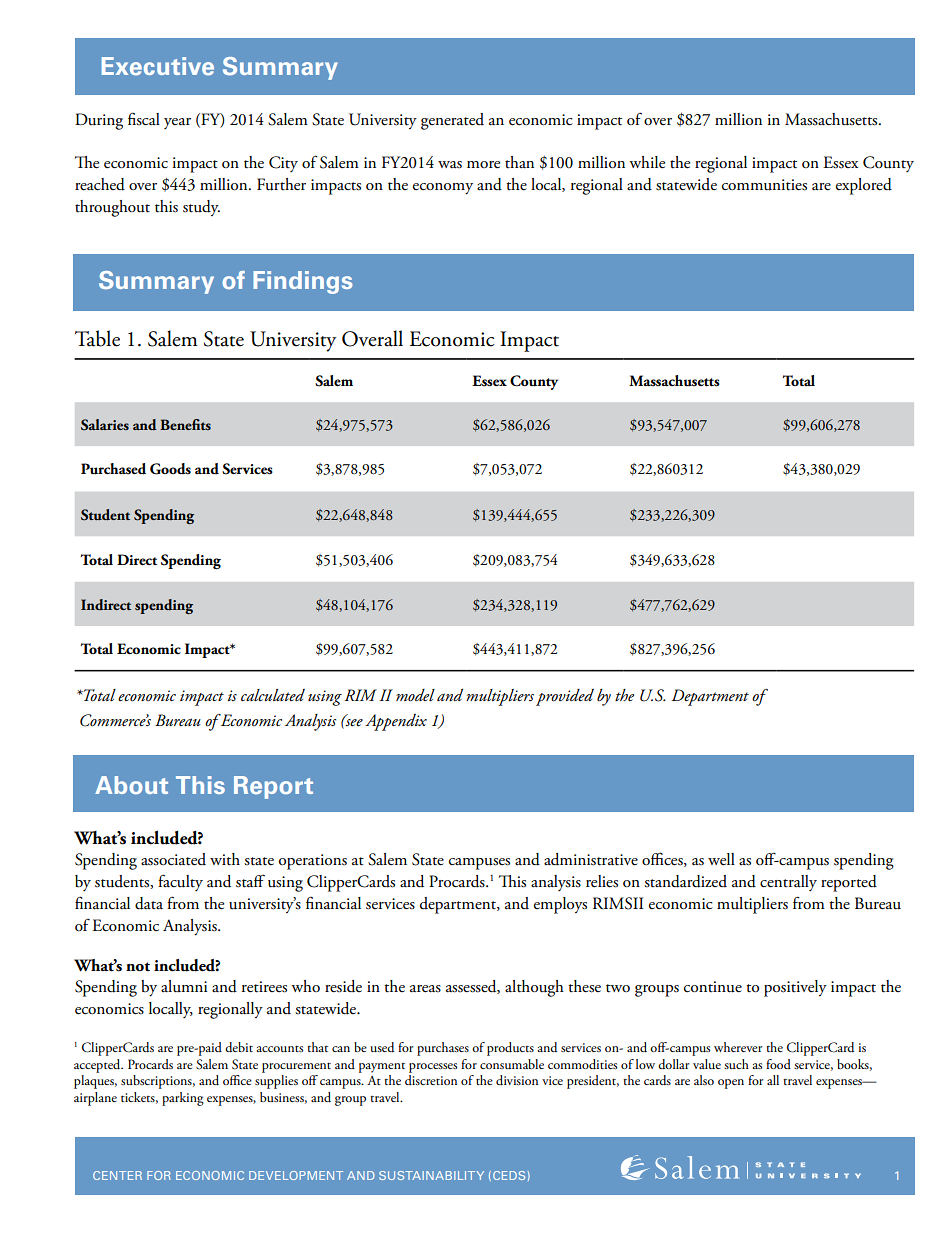  What do you see at coordinates (183, 1099) in the image?
I see `parking` at bounding box center [183, 1099].
